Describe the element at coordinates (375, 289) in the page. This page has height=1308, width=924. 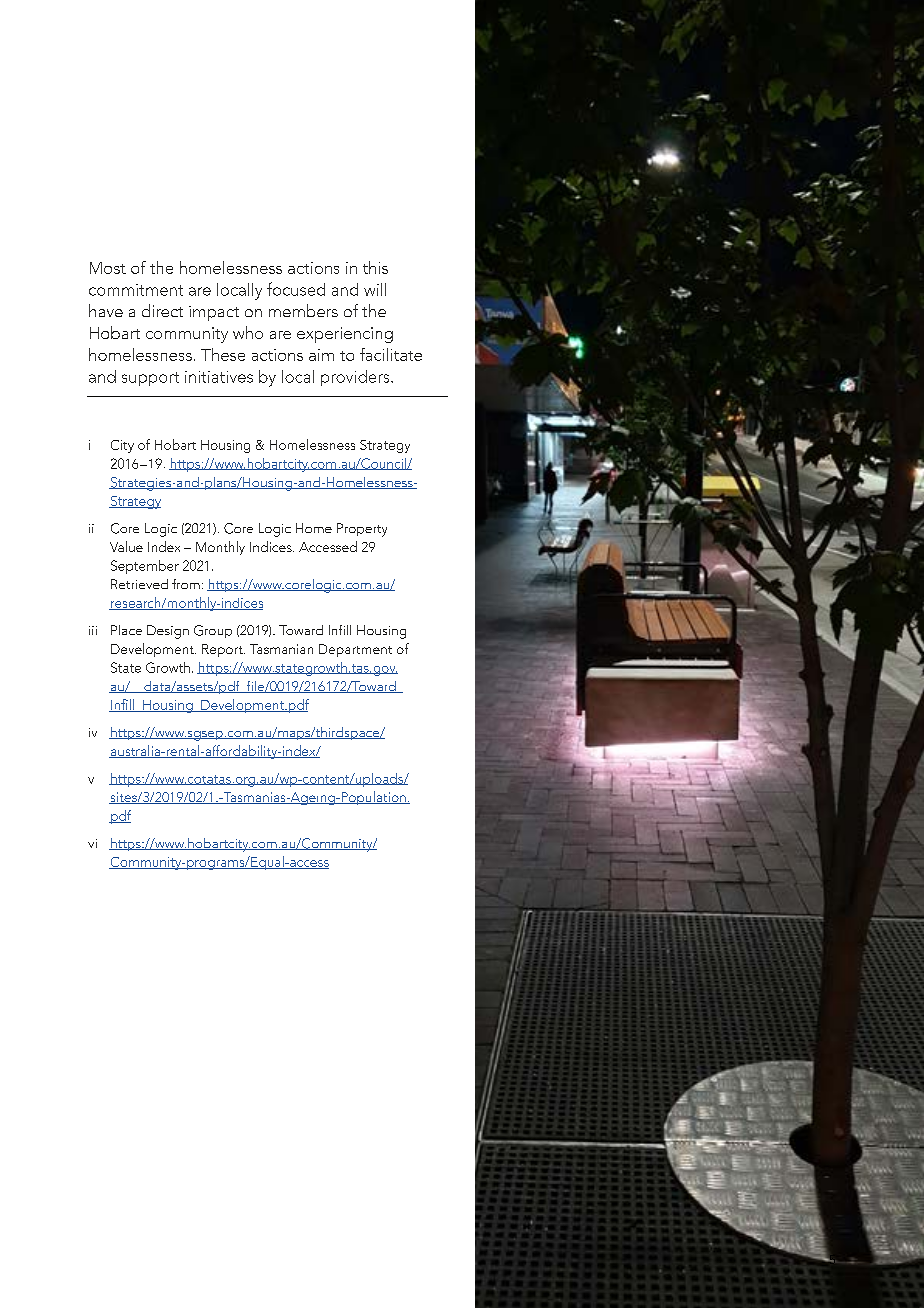
I see `will` at that location.
